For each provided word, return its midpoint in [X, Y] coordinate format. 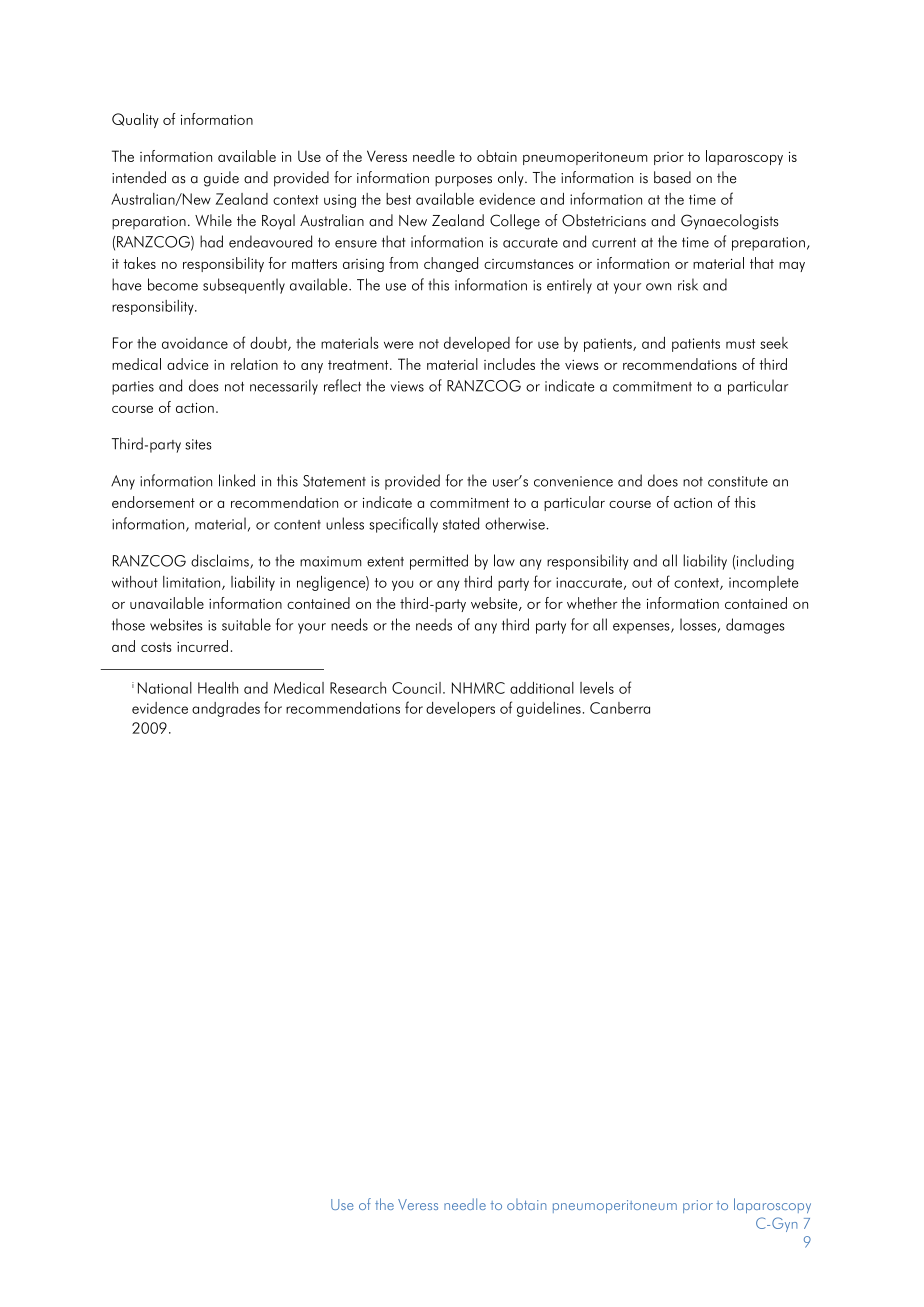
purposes [463, 181]
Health [218, 688]
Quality [135, 120]
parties [133, 388]
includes [509, 364]
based [672, 177]
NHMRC [478, 688]
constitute [738, 481]
